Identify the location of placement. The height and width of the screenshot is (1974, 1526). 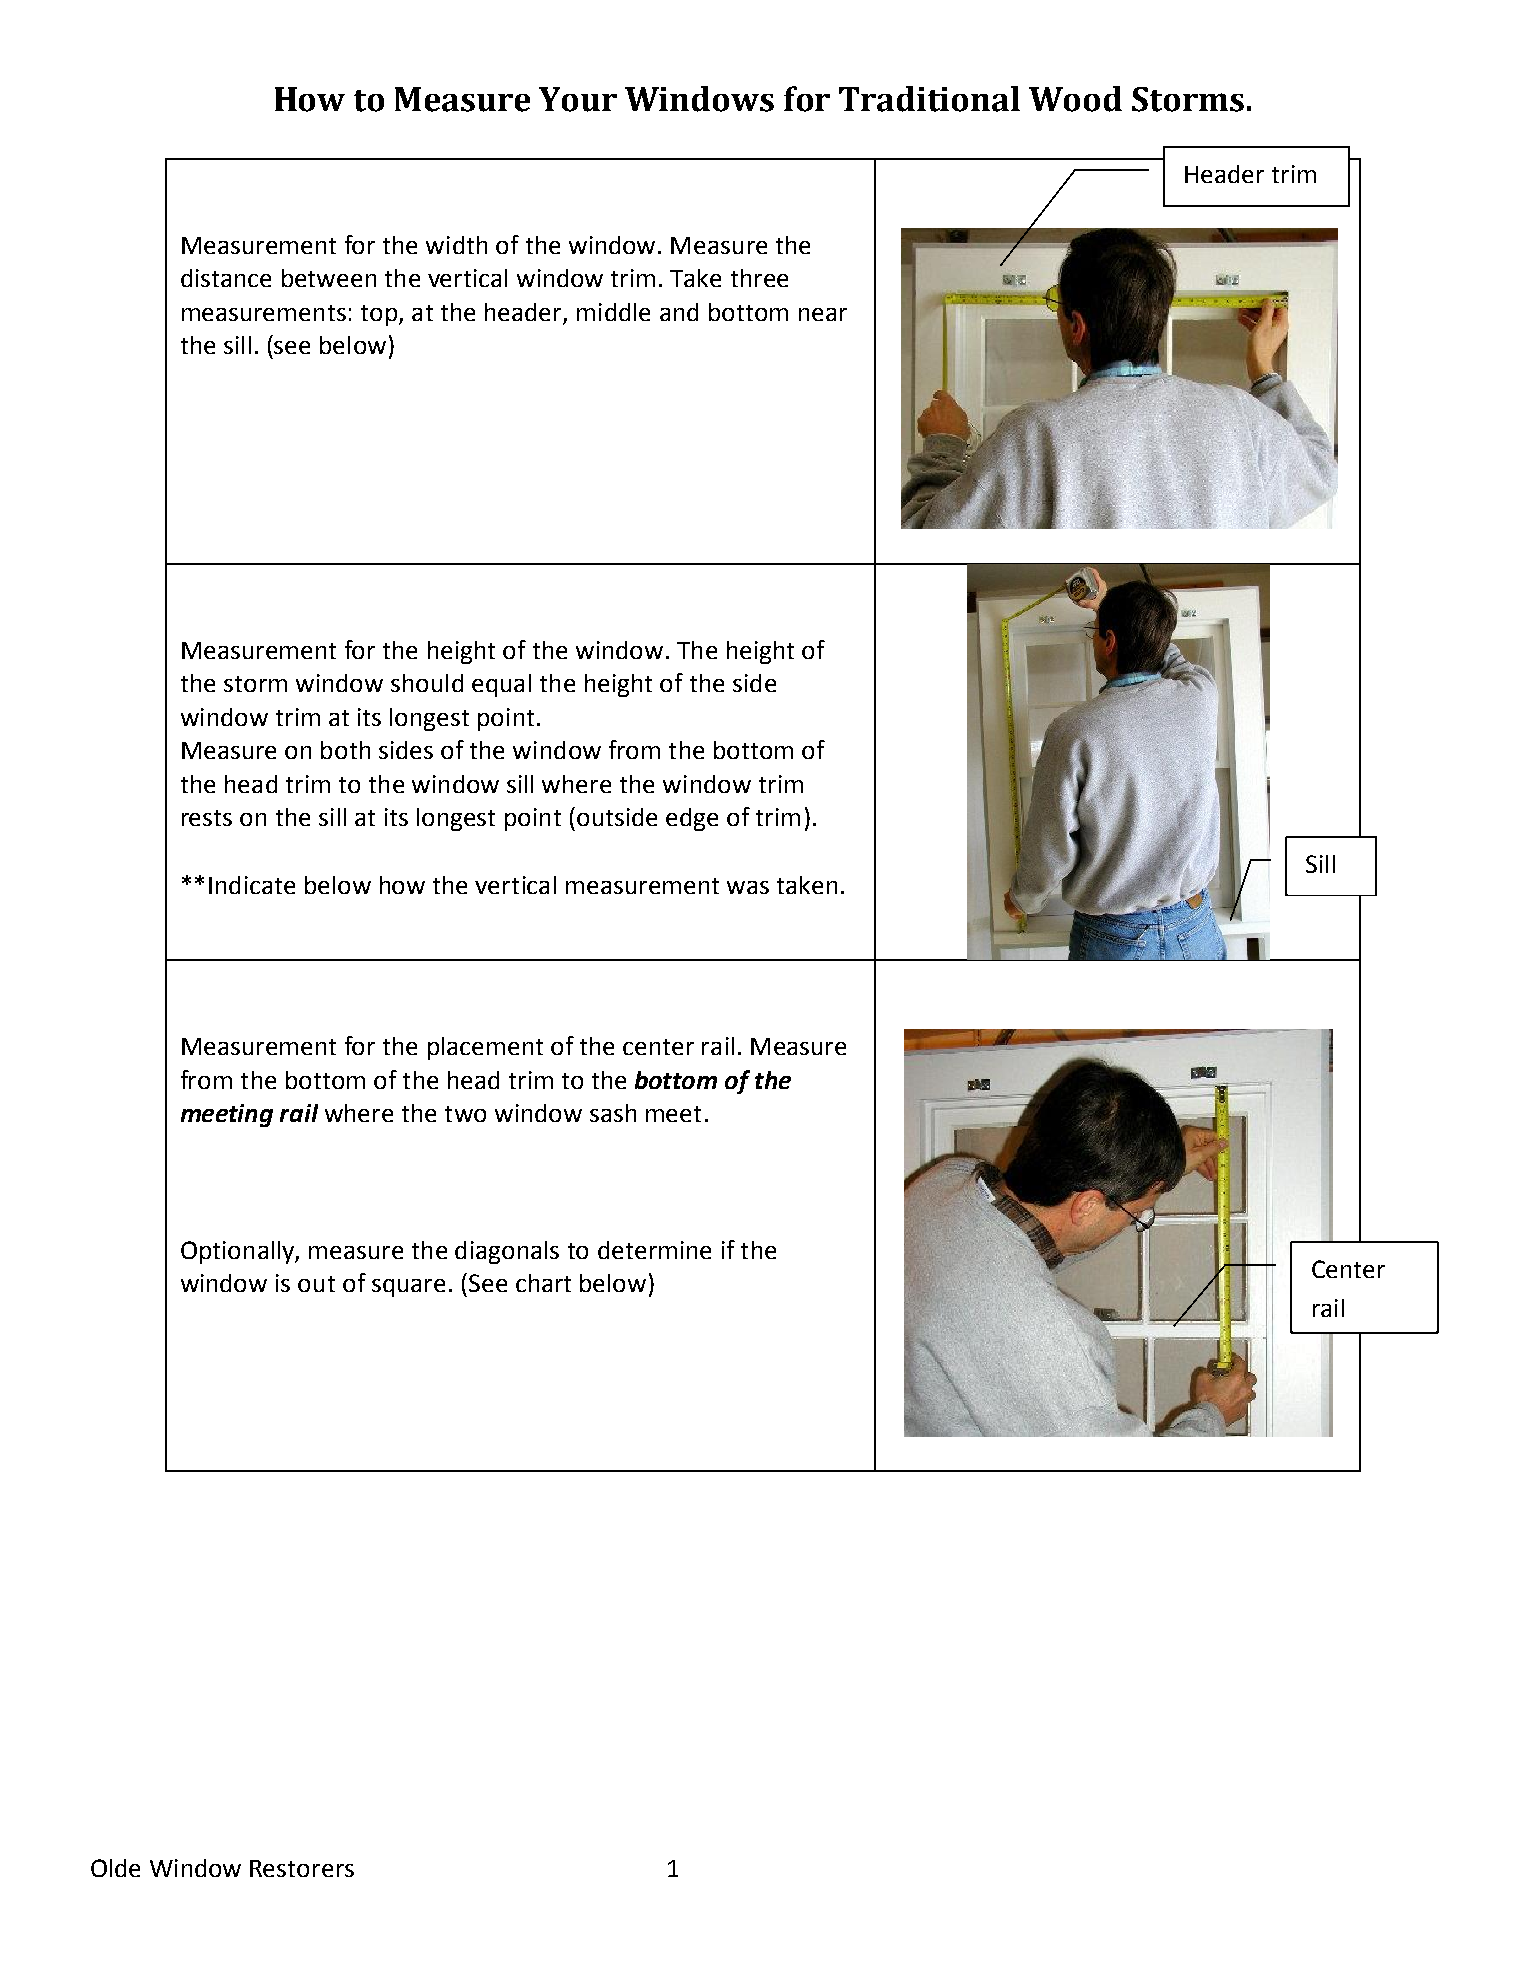
(485, 1048).
